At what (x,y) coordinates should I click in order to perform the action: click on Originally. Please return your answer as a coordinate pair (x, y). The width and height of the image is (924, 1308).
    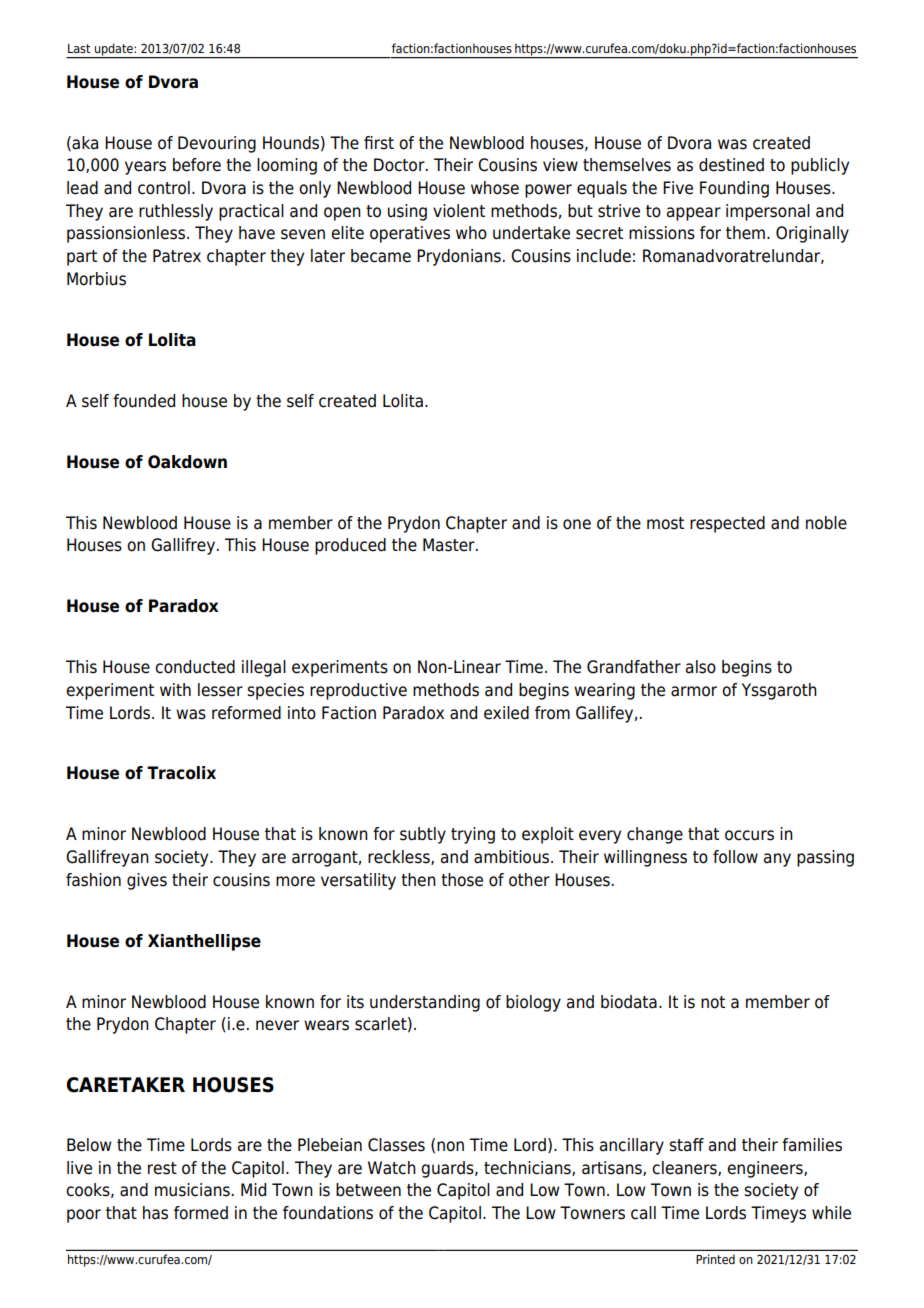
    Looking at the image, I should click on (812, 234).
